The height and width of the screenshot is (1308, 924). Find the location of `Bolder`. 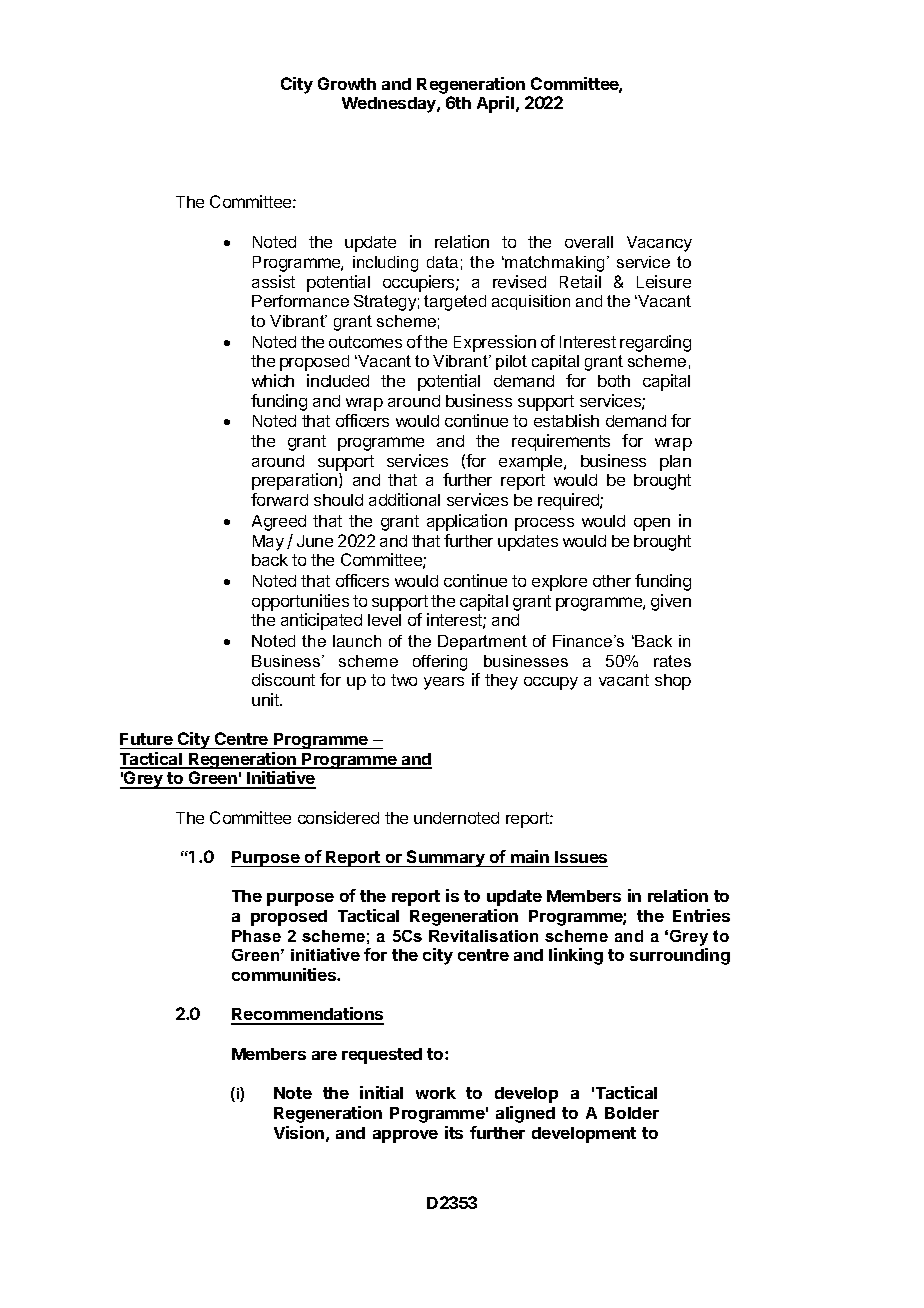

Bolder is located at coordinates (632, 1113).
